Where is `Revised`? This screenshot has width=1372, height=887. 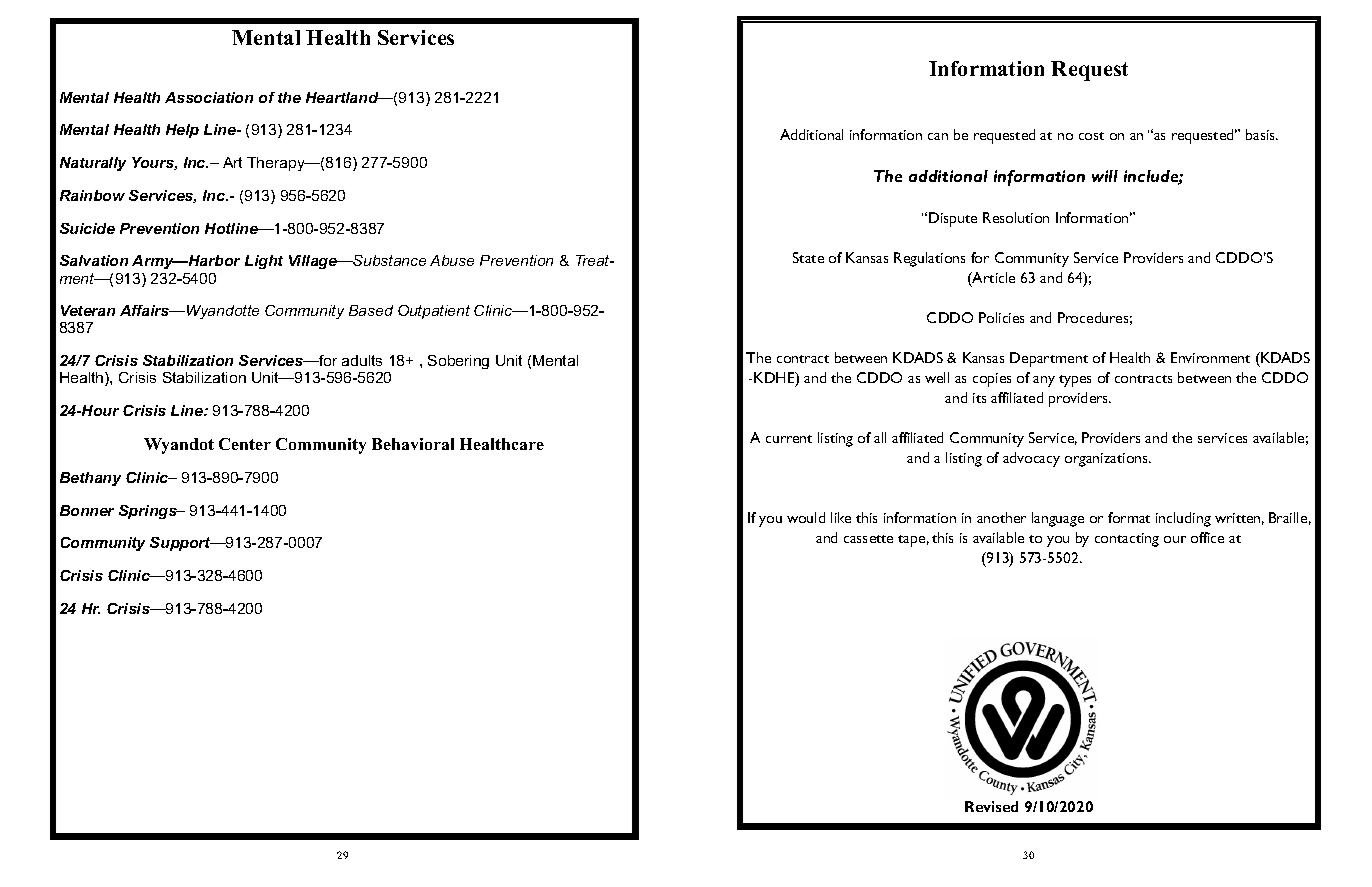 Revised is located at coordinates (991, 806).
